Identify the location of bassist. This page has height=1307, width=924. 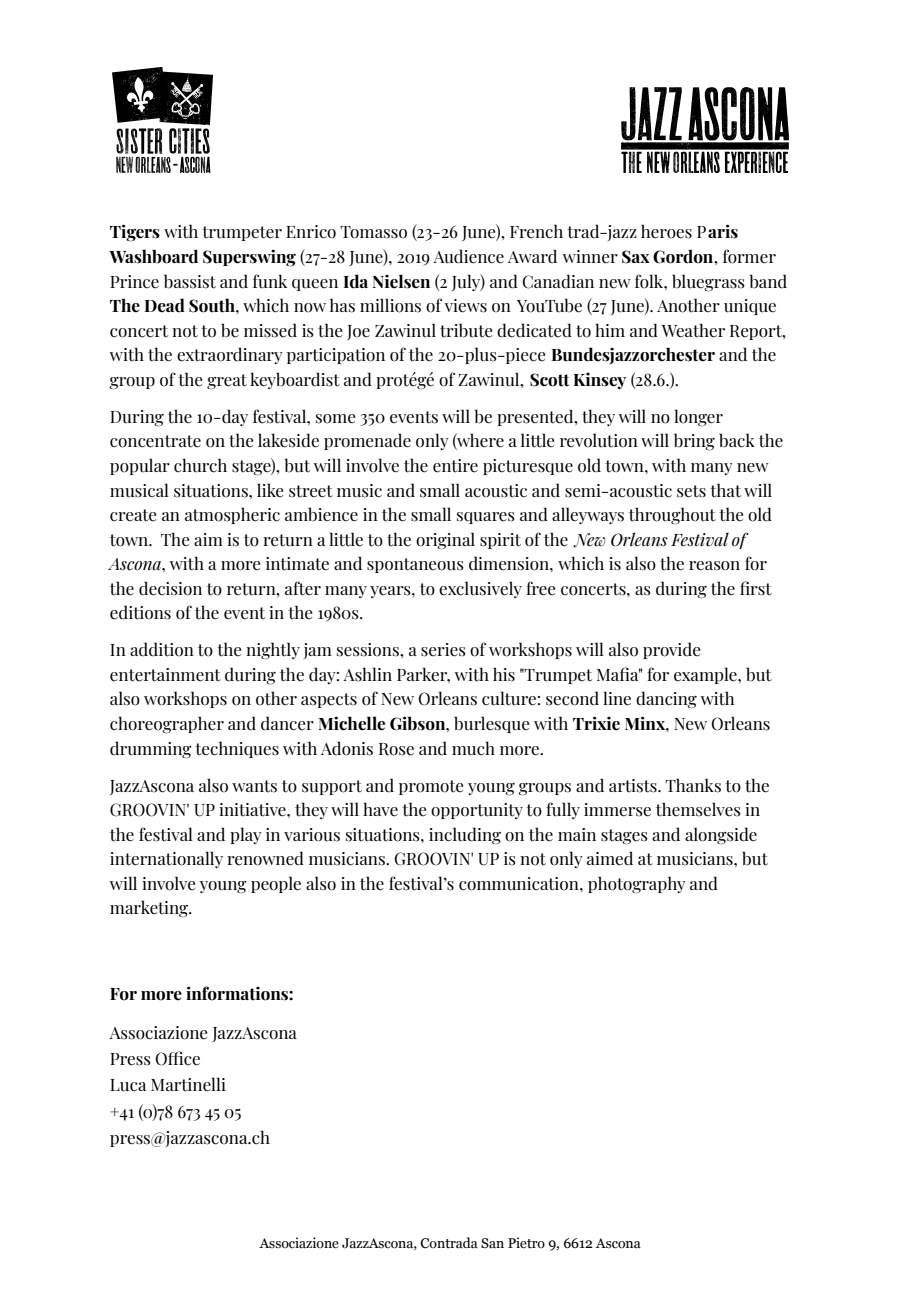
(190, 281).
